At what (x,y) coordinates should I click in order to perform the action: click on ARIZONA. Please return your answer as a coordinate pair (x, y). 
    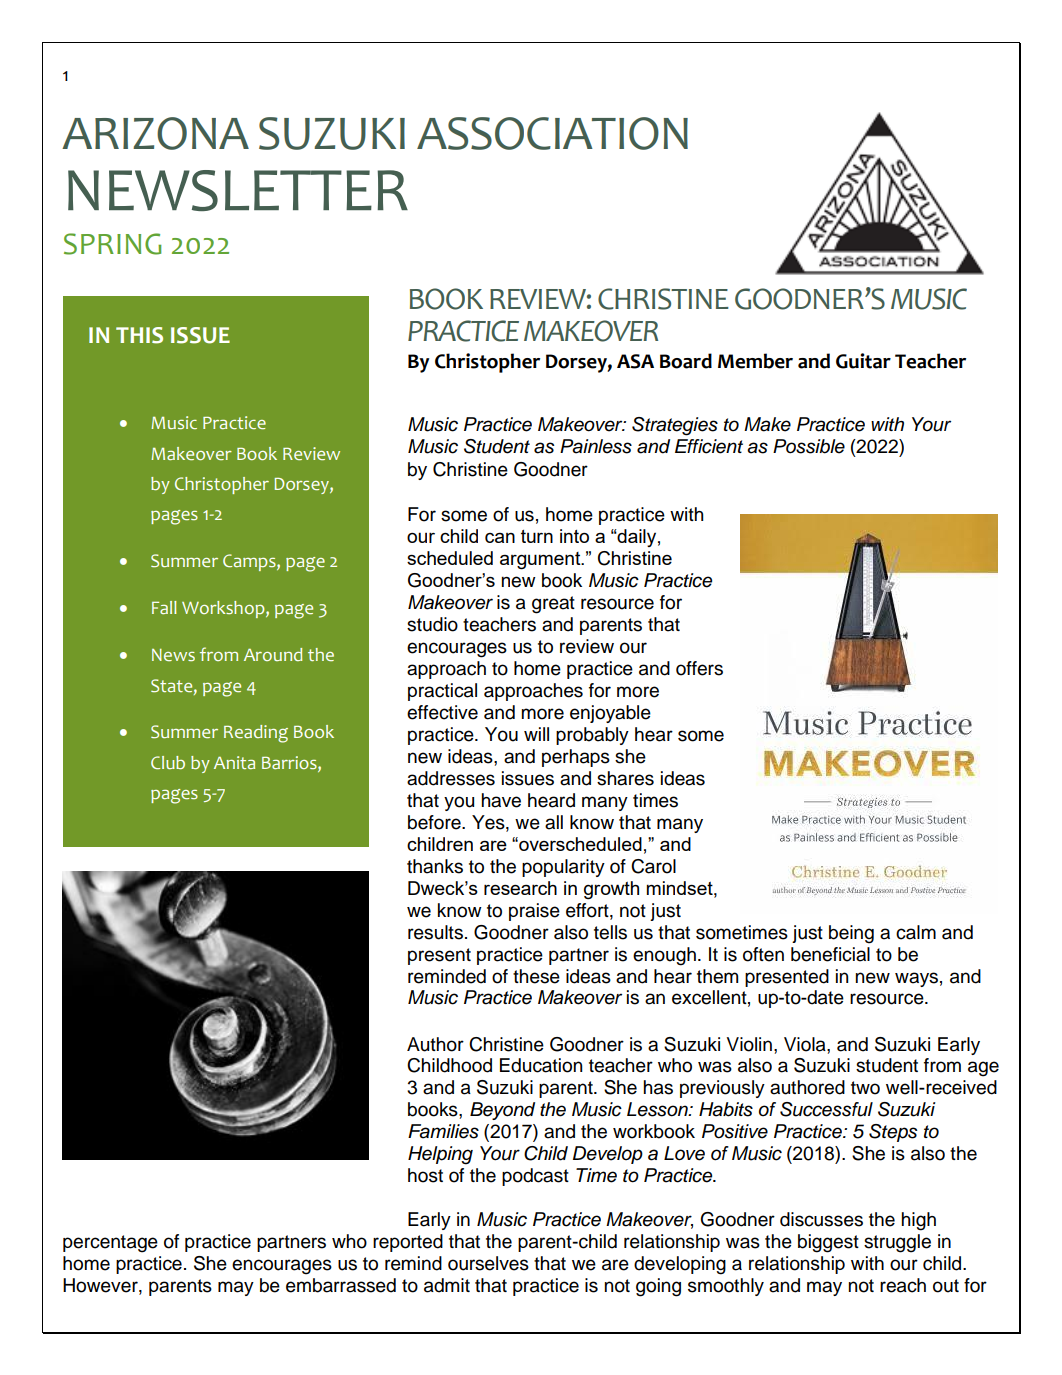
    Looking at the image, I should click on (155, 133).
